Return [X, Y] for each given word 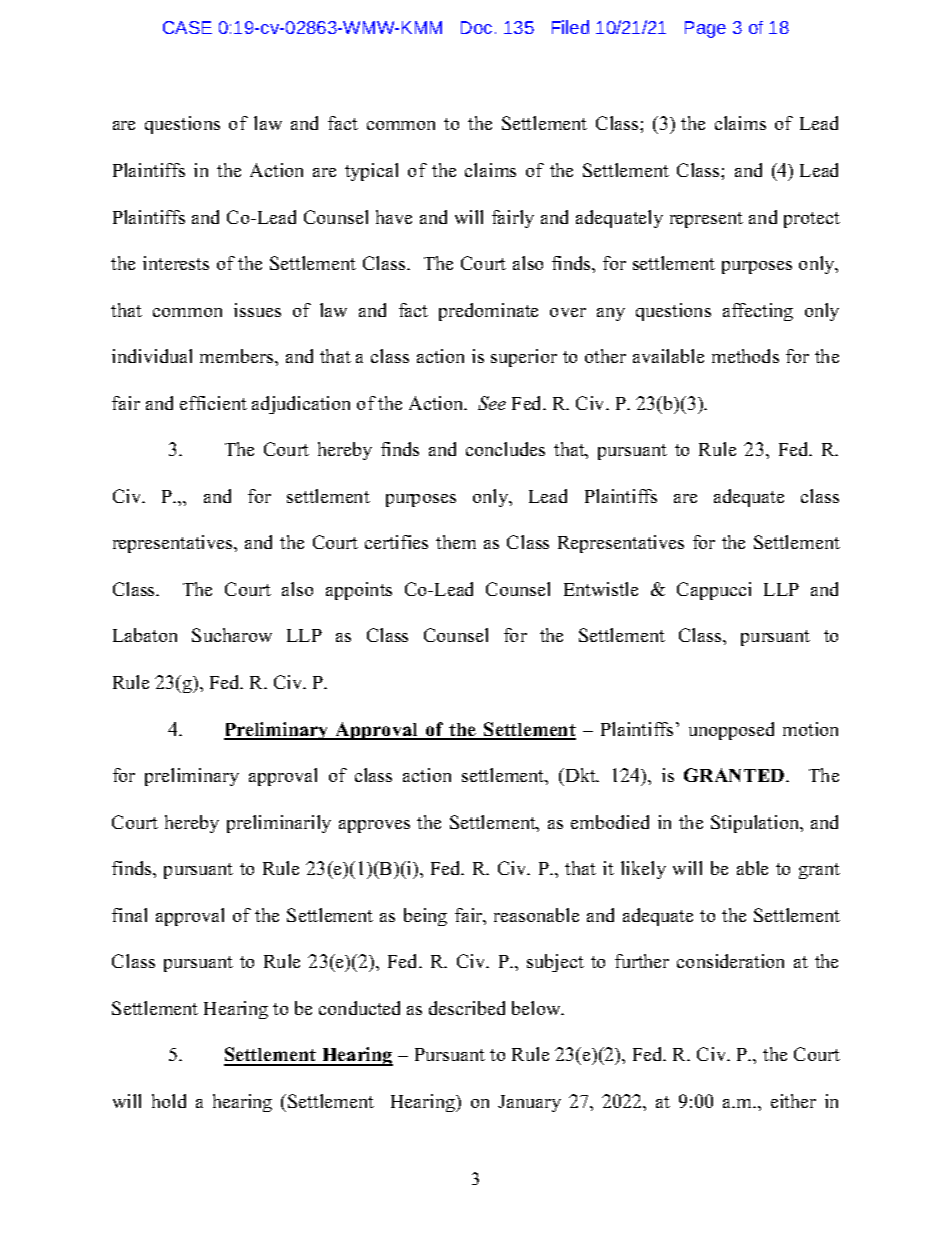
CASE [187, 27]
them [456, 542]
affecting [758, 312]
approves [374, 826]
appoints [359, 591]
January [529, 1103]
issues [257, 310]
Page [705, 29]
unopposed [731, 731]
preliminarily [279, 824]
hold [169, 1101]
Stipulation [756, 824]
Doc [476, 27]
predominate [488, 312]
